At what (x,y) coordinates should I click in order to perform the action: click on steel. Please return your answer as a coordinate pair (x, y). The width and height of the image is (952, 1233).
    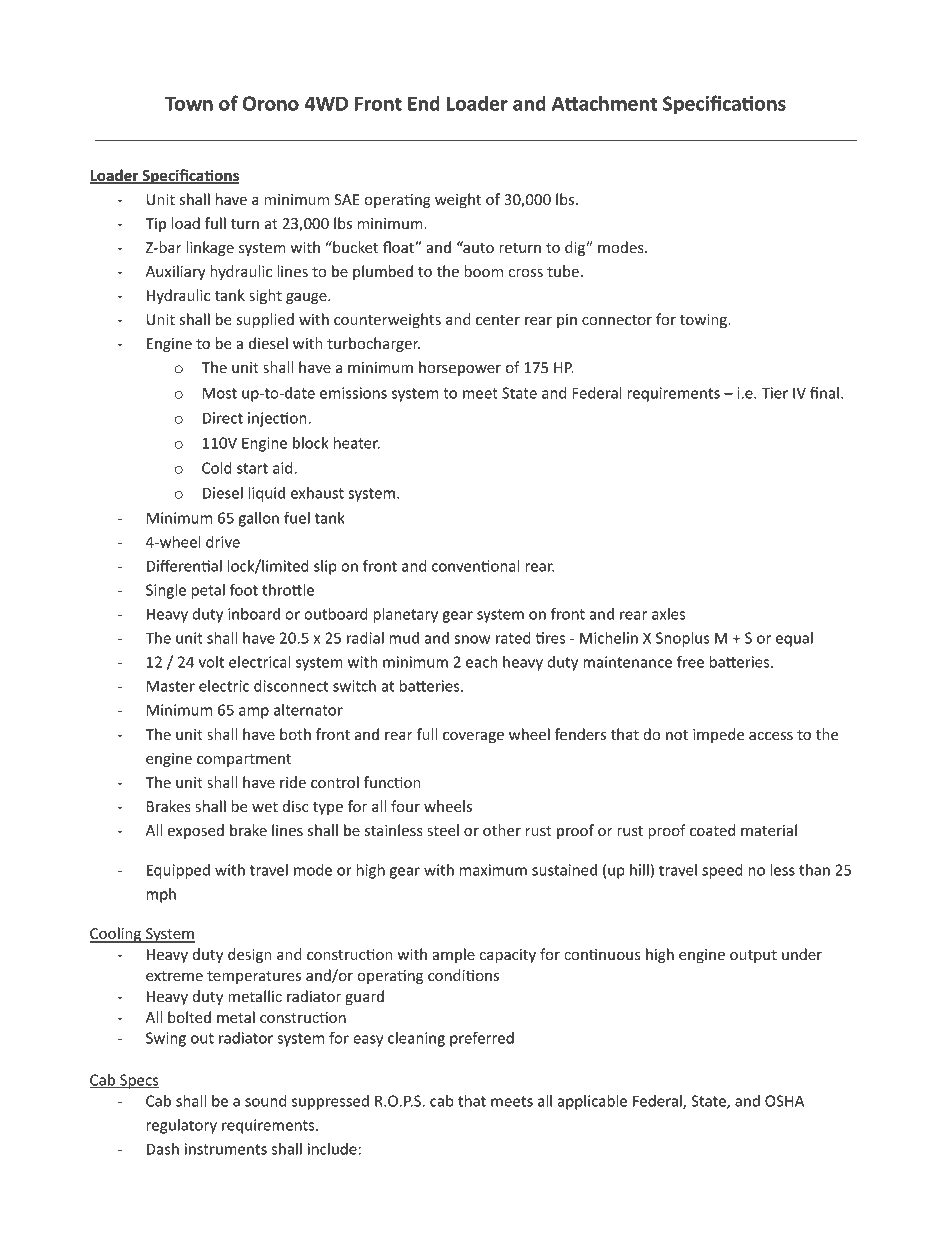
    Looking at the image, I should click on (443, 830).
